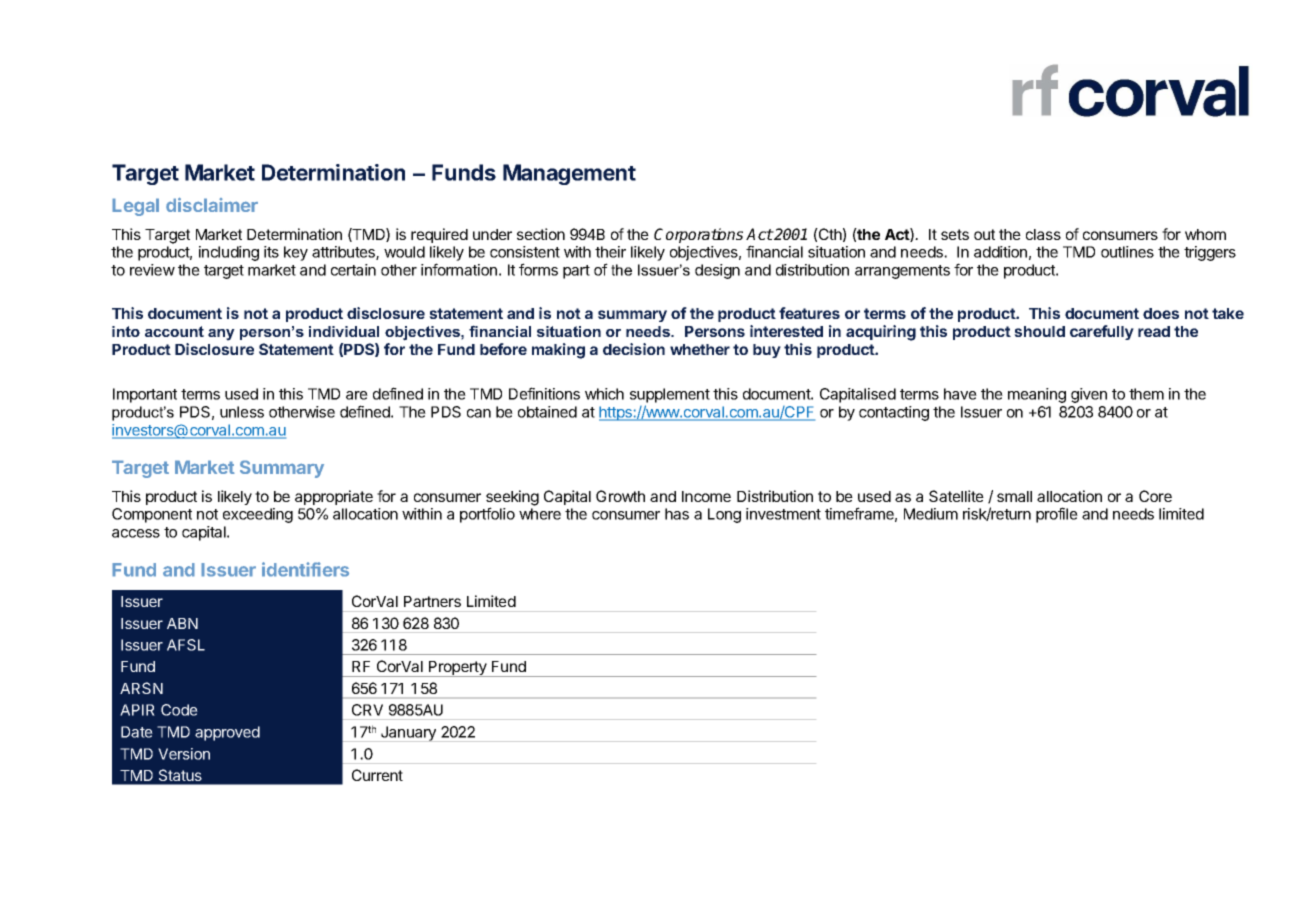 The image size is (1308, 924). Describe the element at coordinates (670, 397) in the document. I see `supplement` at that location.
